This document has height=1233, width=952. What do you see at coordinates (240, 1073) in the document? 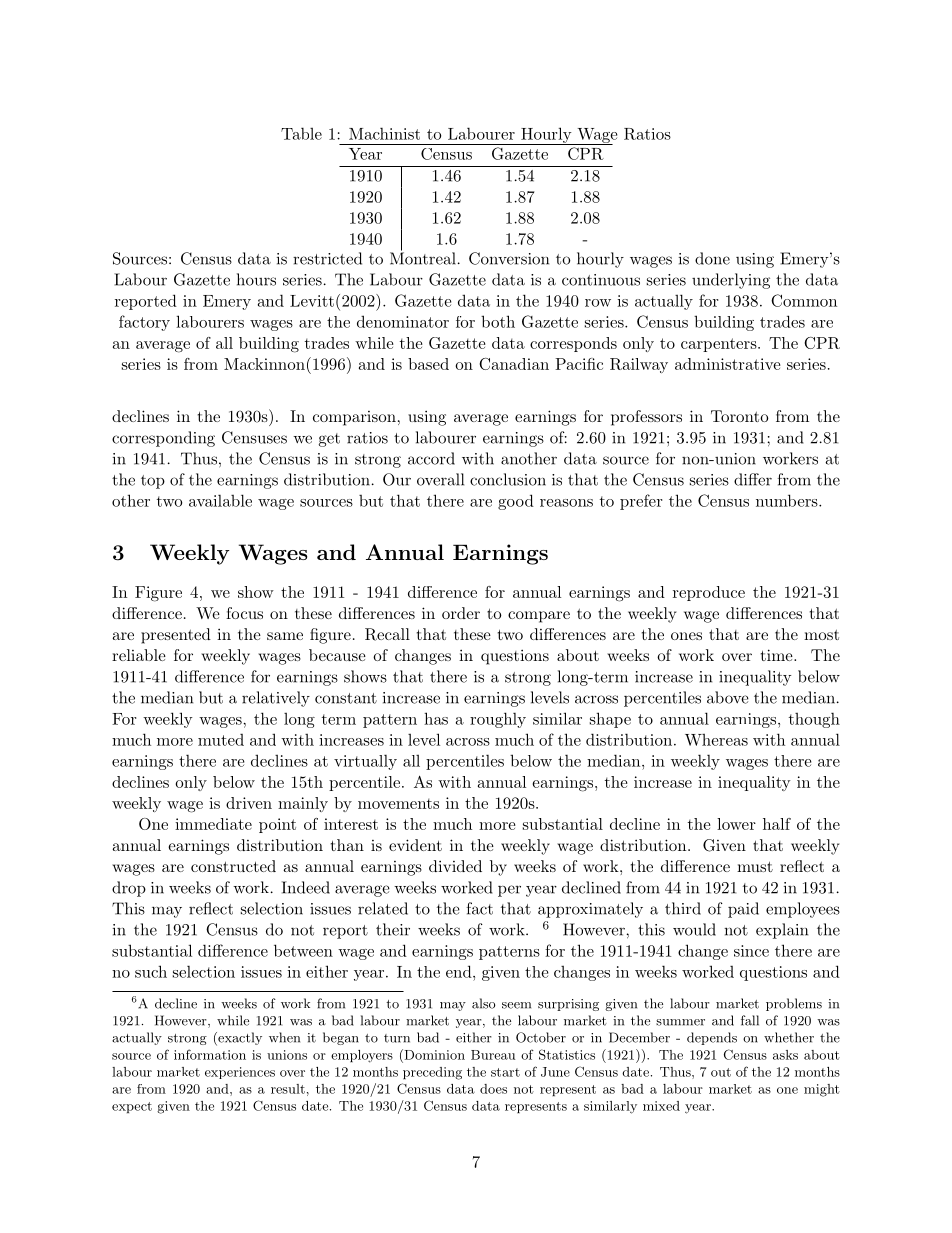
I see `experiences` at bounding box center [240, 1073].
